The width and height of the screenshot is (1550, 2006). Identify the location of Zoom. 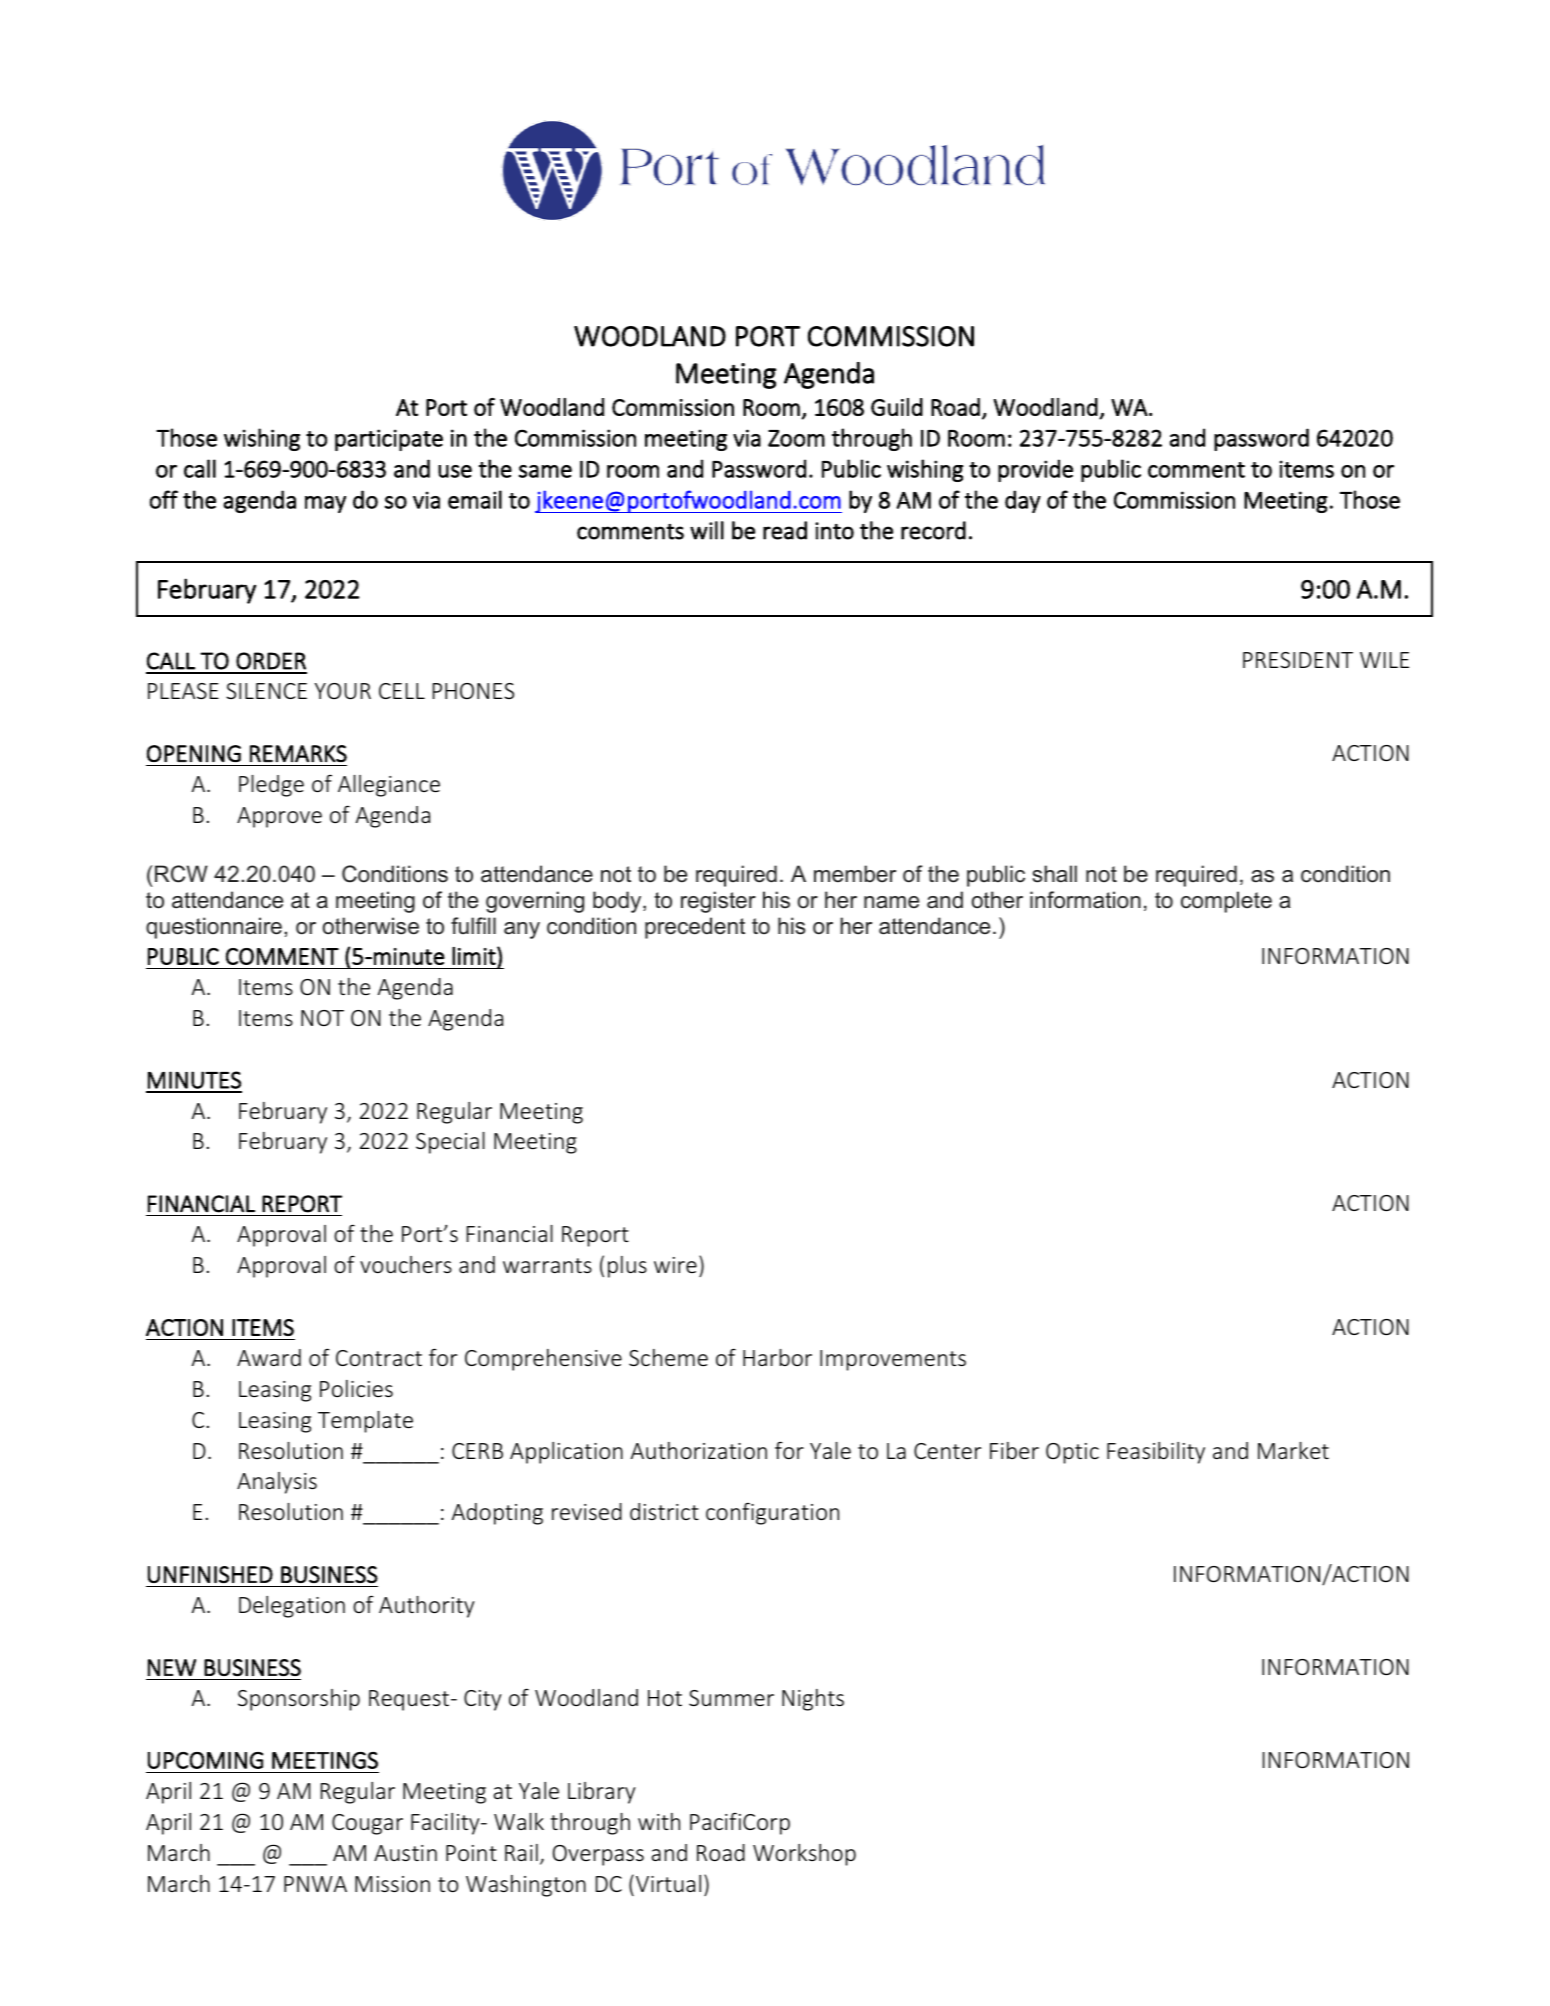
(796, 438).
